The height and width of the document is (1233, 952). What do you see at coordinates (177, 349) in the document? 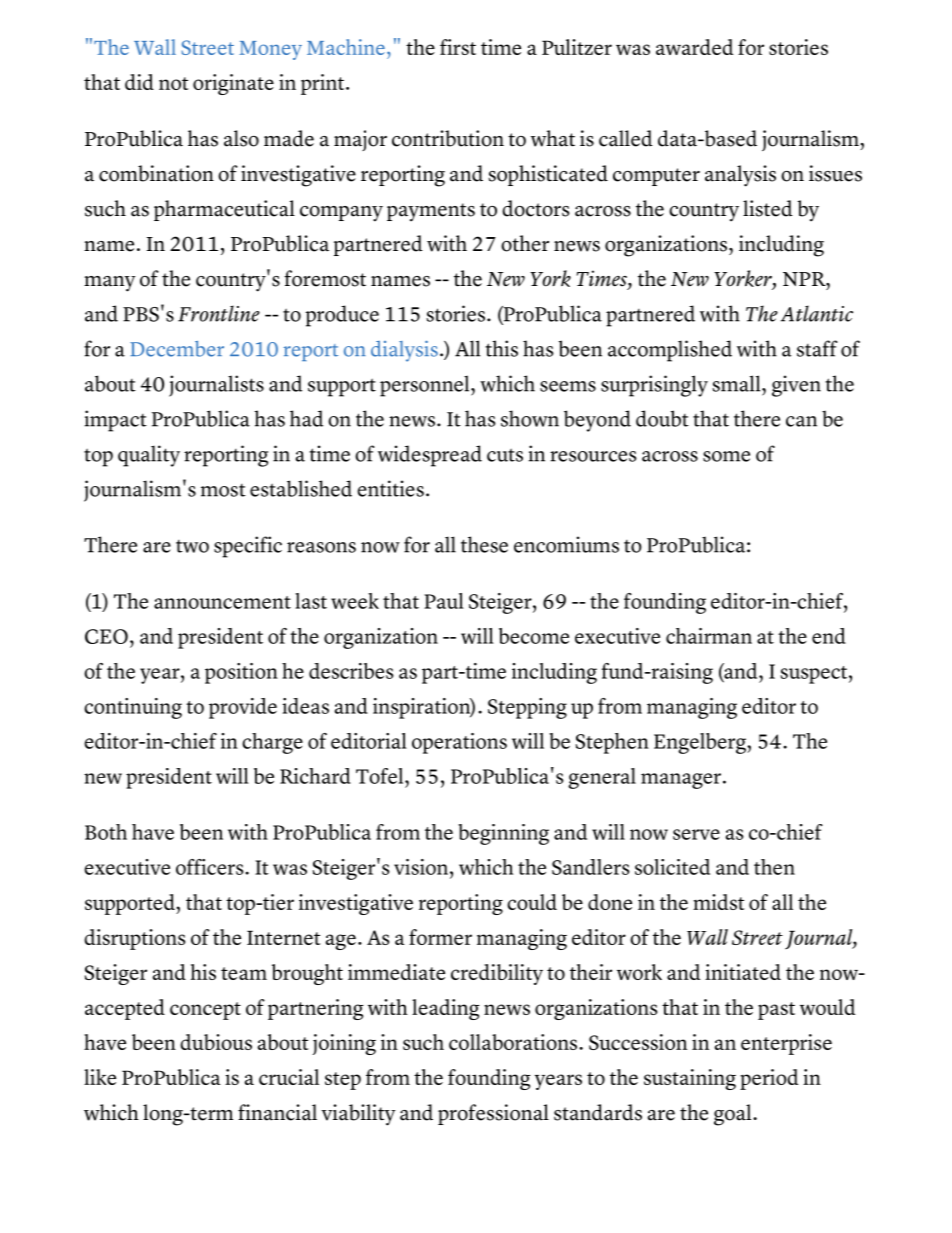
I see `December` at bounding box center [177, 349].
